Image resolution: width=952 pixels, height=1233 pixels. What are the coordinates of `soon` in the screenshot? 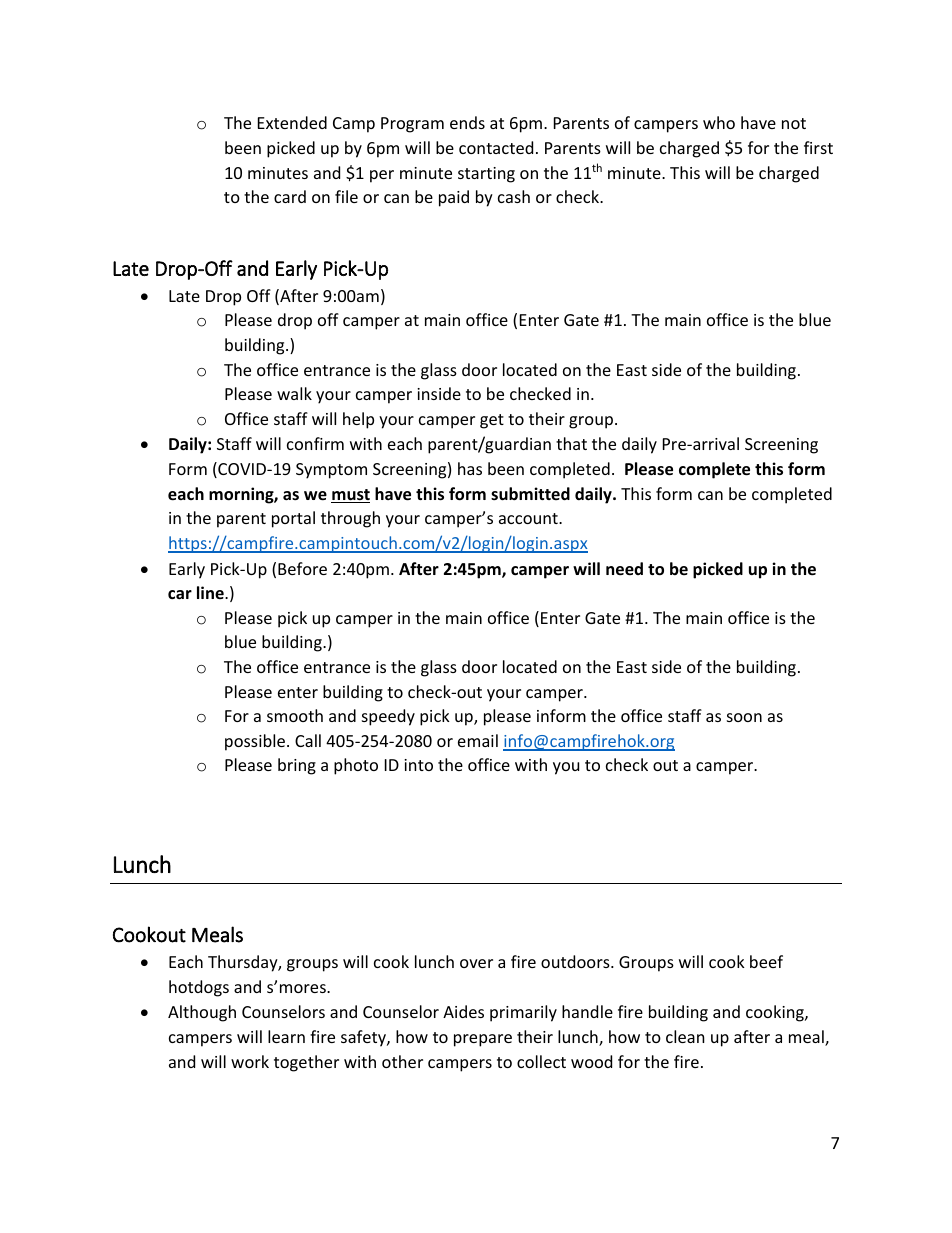 It's located at (744, 717).
